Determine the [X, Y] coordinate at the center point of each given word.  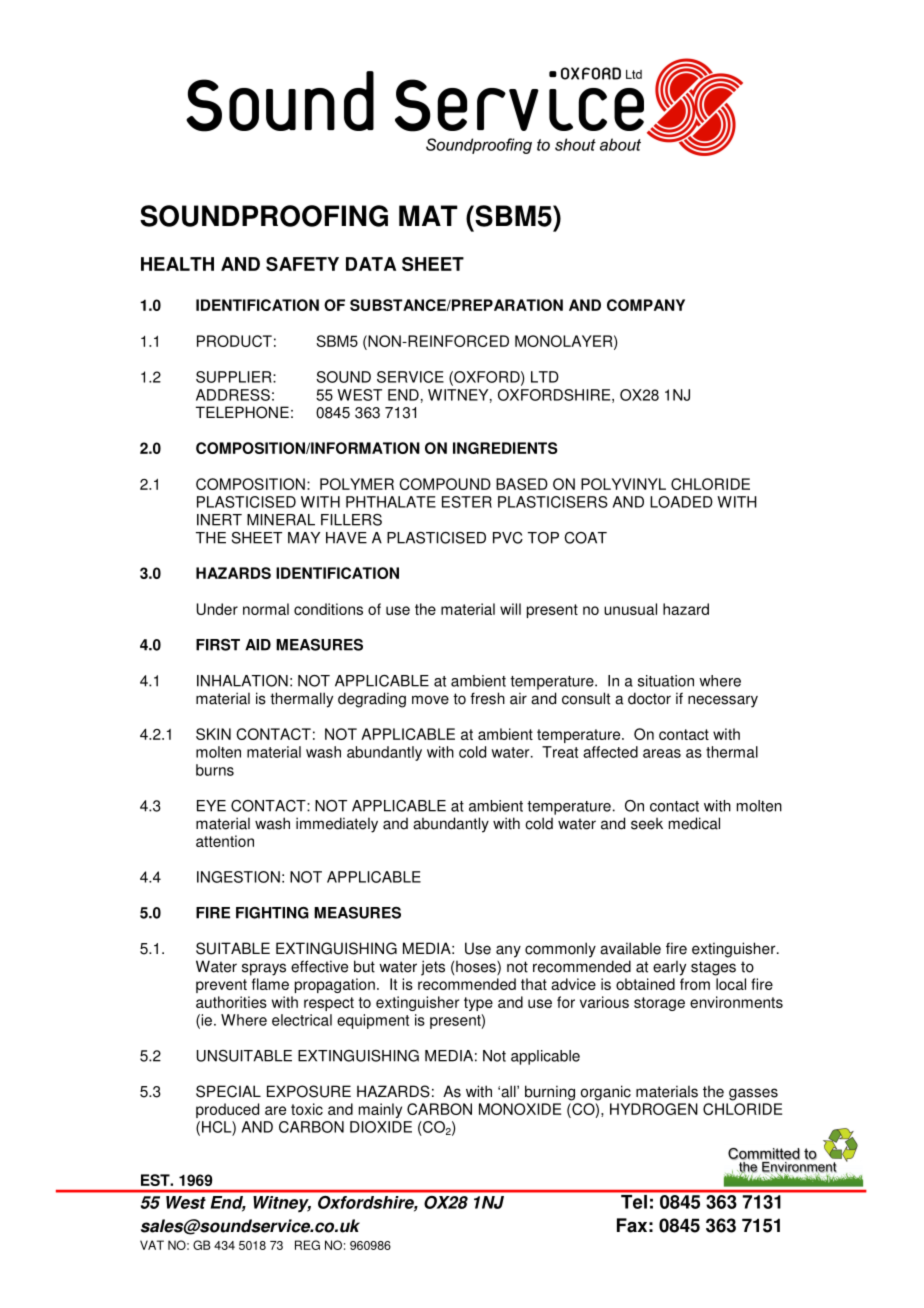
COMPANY [646, 305]
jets [433, 968]
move [430, 700]
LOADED [681, 502]
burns [215, 770]
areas [662, 753]
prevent [221, 986]
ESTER [467, 502]
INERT [219, 520]
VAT [152, 1245]
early [669, 968]
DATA [371, 264]
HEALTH [177, 264]
